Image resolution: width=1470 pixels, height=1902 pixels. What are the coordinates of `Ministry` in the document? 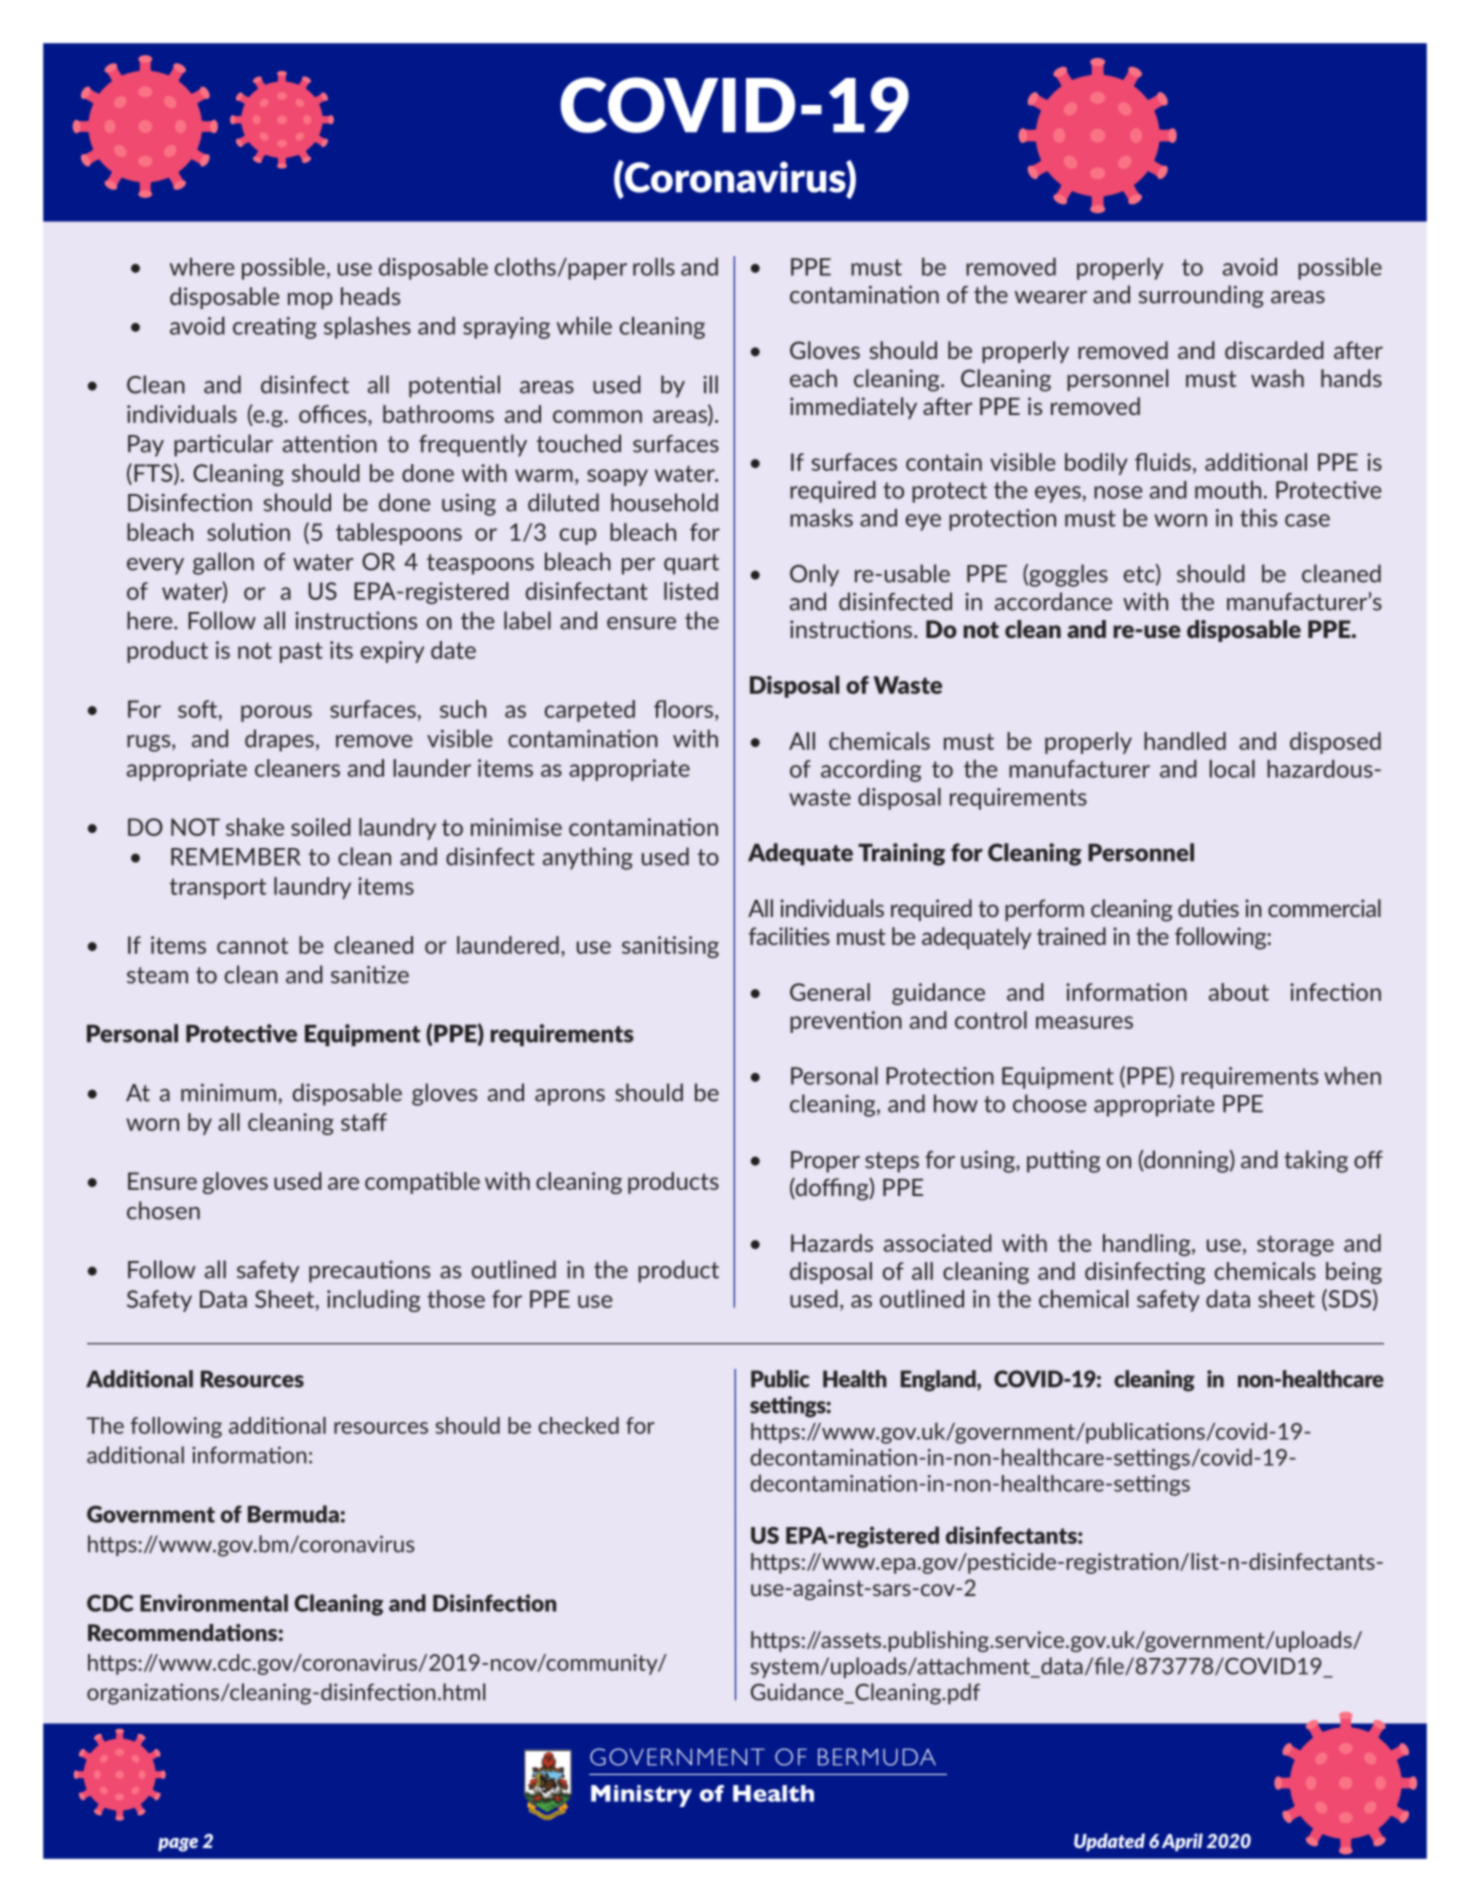 It's located at (641, 1796).
